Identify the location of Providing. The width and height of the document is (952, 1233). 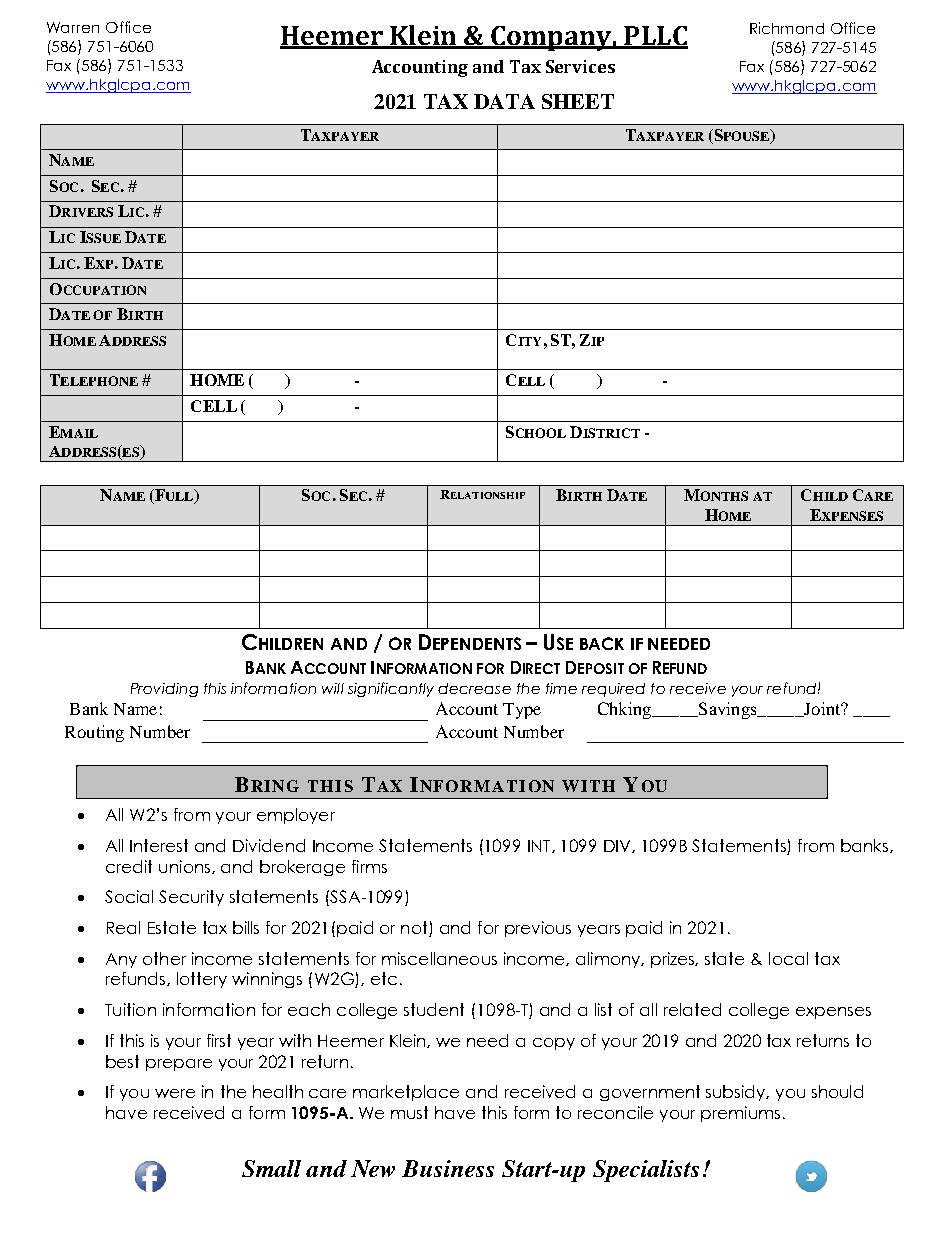
(164, 690).
